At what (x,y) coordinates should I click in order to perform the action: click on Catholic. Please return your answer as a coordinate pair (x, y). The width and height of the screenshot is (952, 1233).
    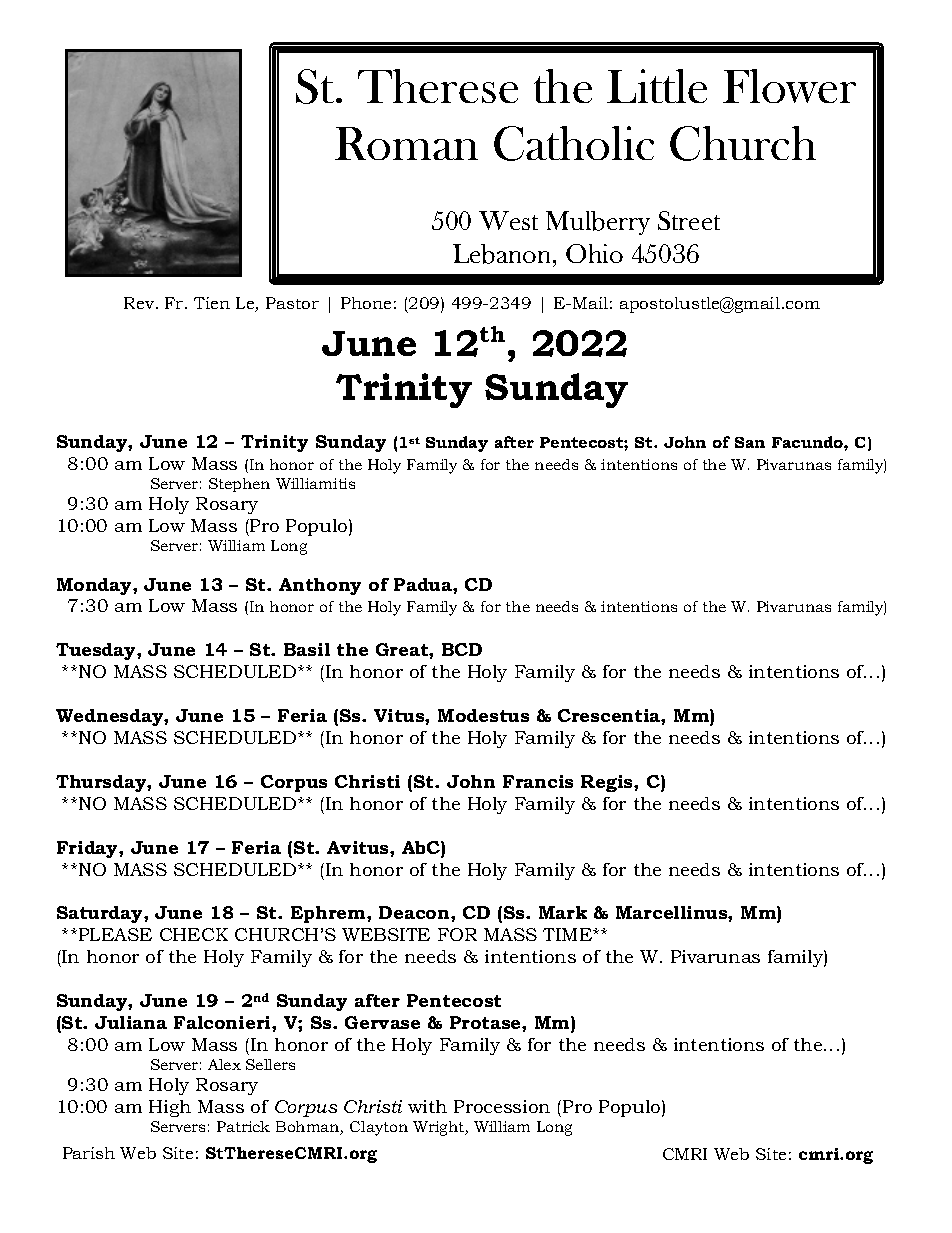
    Looking at the image, I should click on (574, 143).
